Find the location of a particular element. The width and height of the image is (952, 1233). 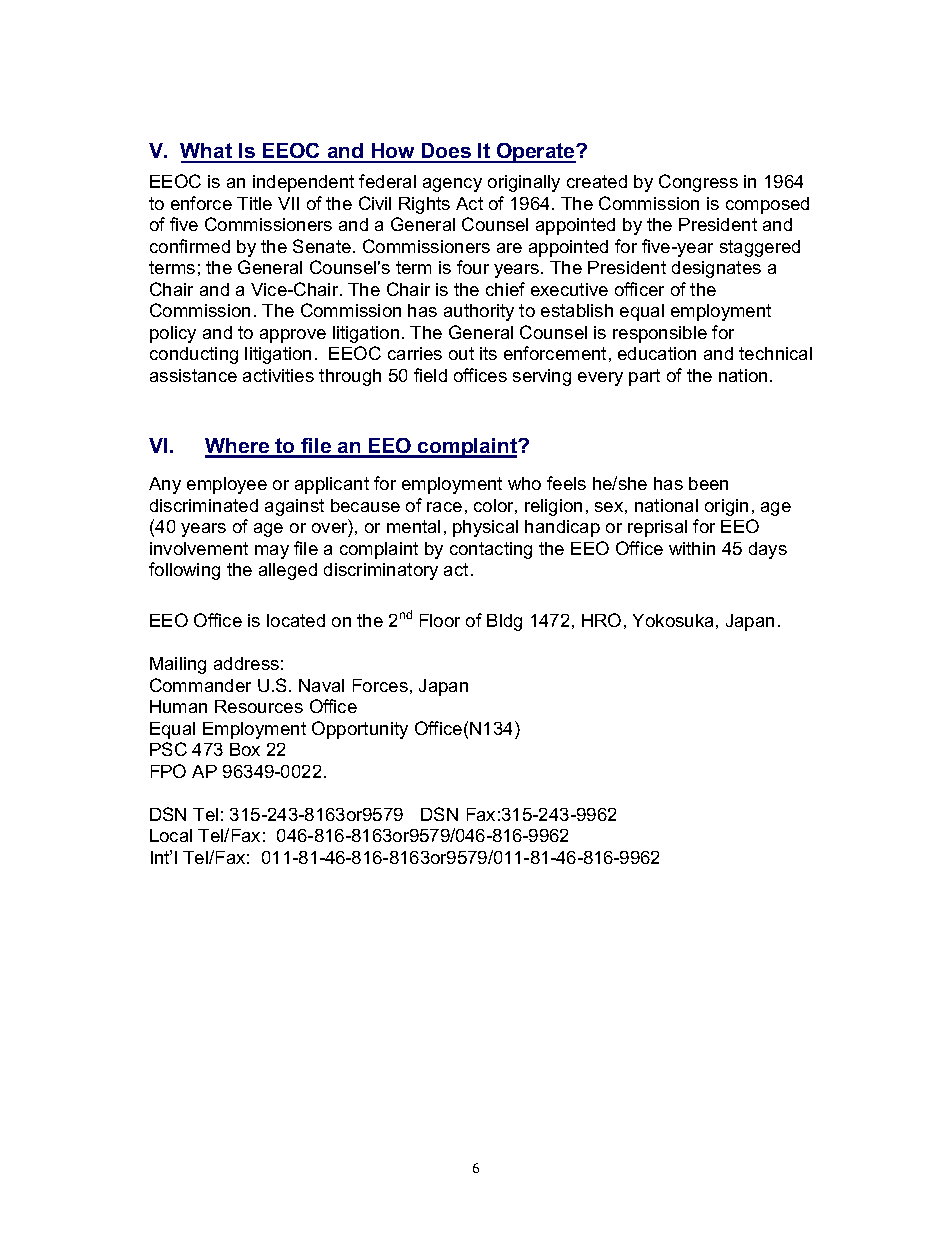

Title is located at coordinates (254, 203).
